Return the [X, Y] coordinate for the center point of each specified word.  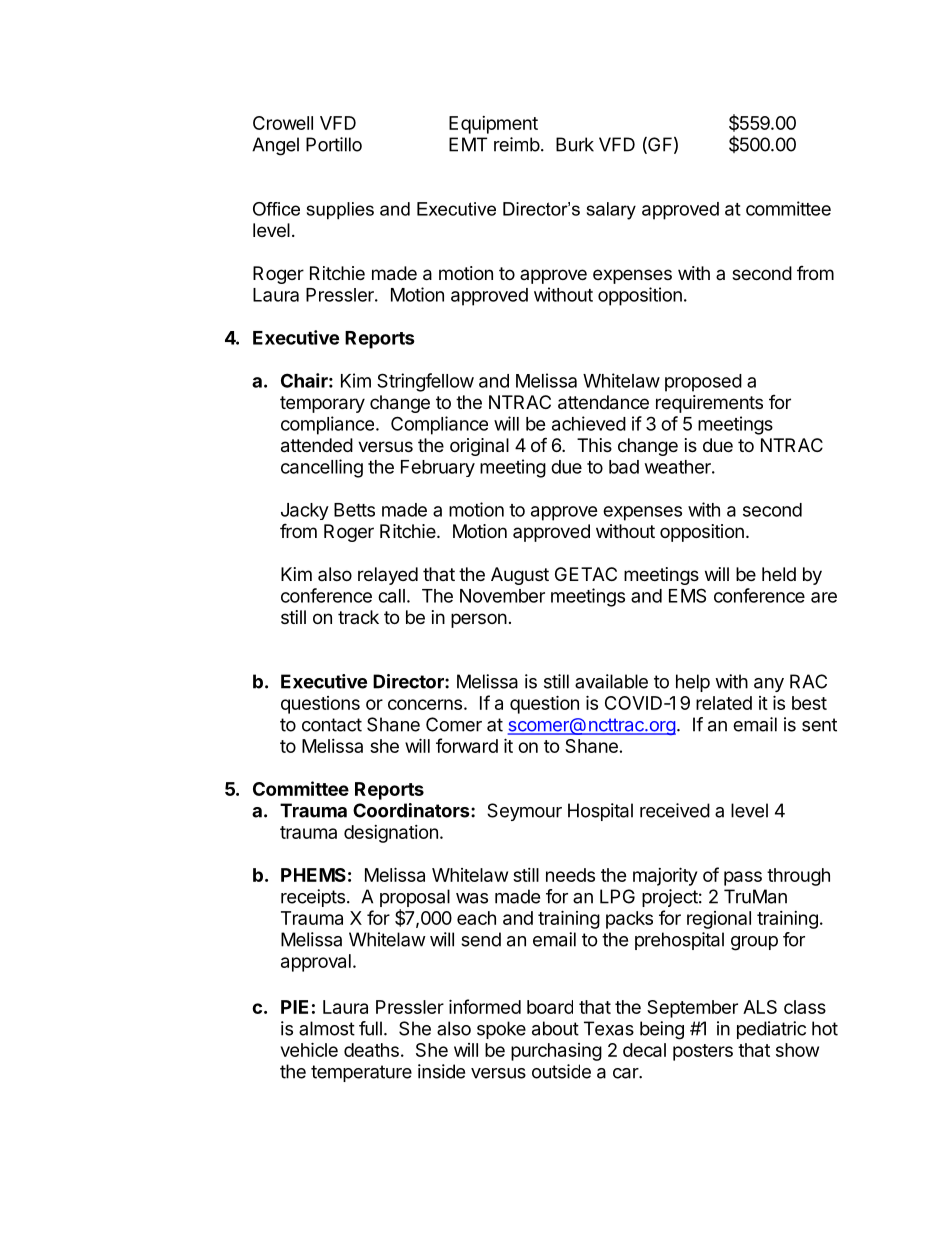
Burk [575, 144]
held [779, 574]
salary [611, 211]
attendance [603, 402]
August [520, 576]
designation [391, 834]
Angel [275, 146]
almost [327, 1028]
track [358, 617]
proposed [703, 383]
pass [743, 878]
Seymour [524, 812]
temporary [322, 404]
